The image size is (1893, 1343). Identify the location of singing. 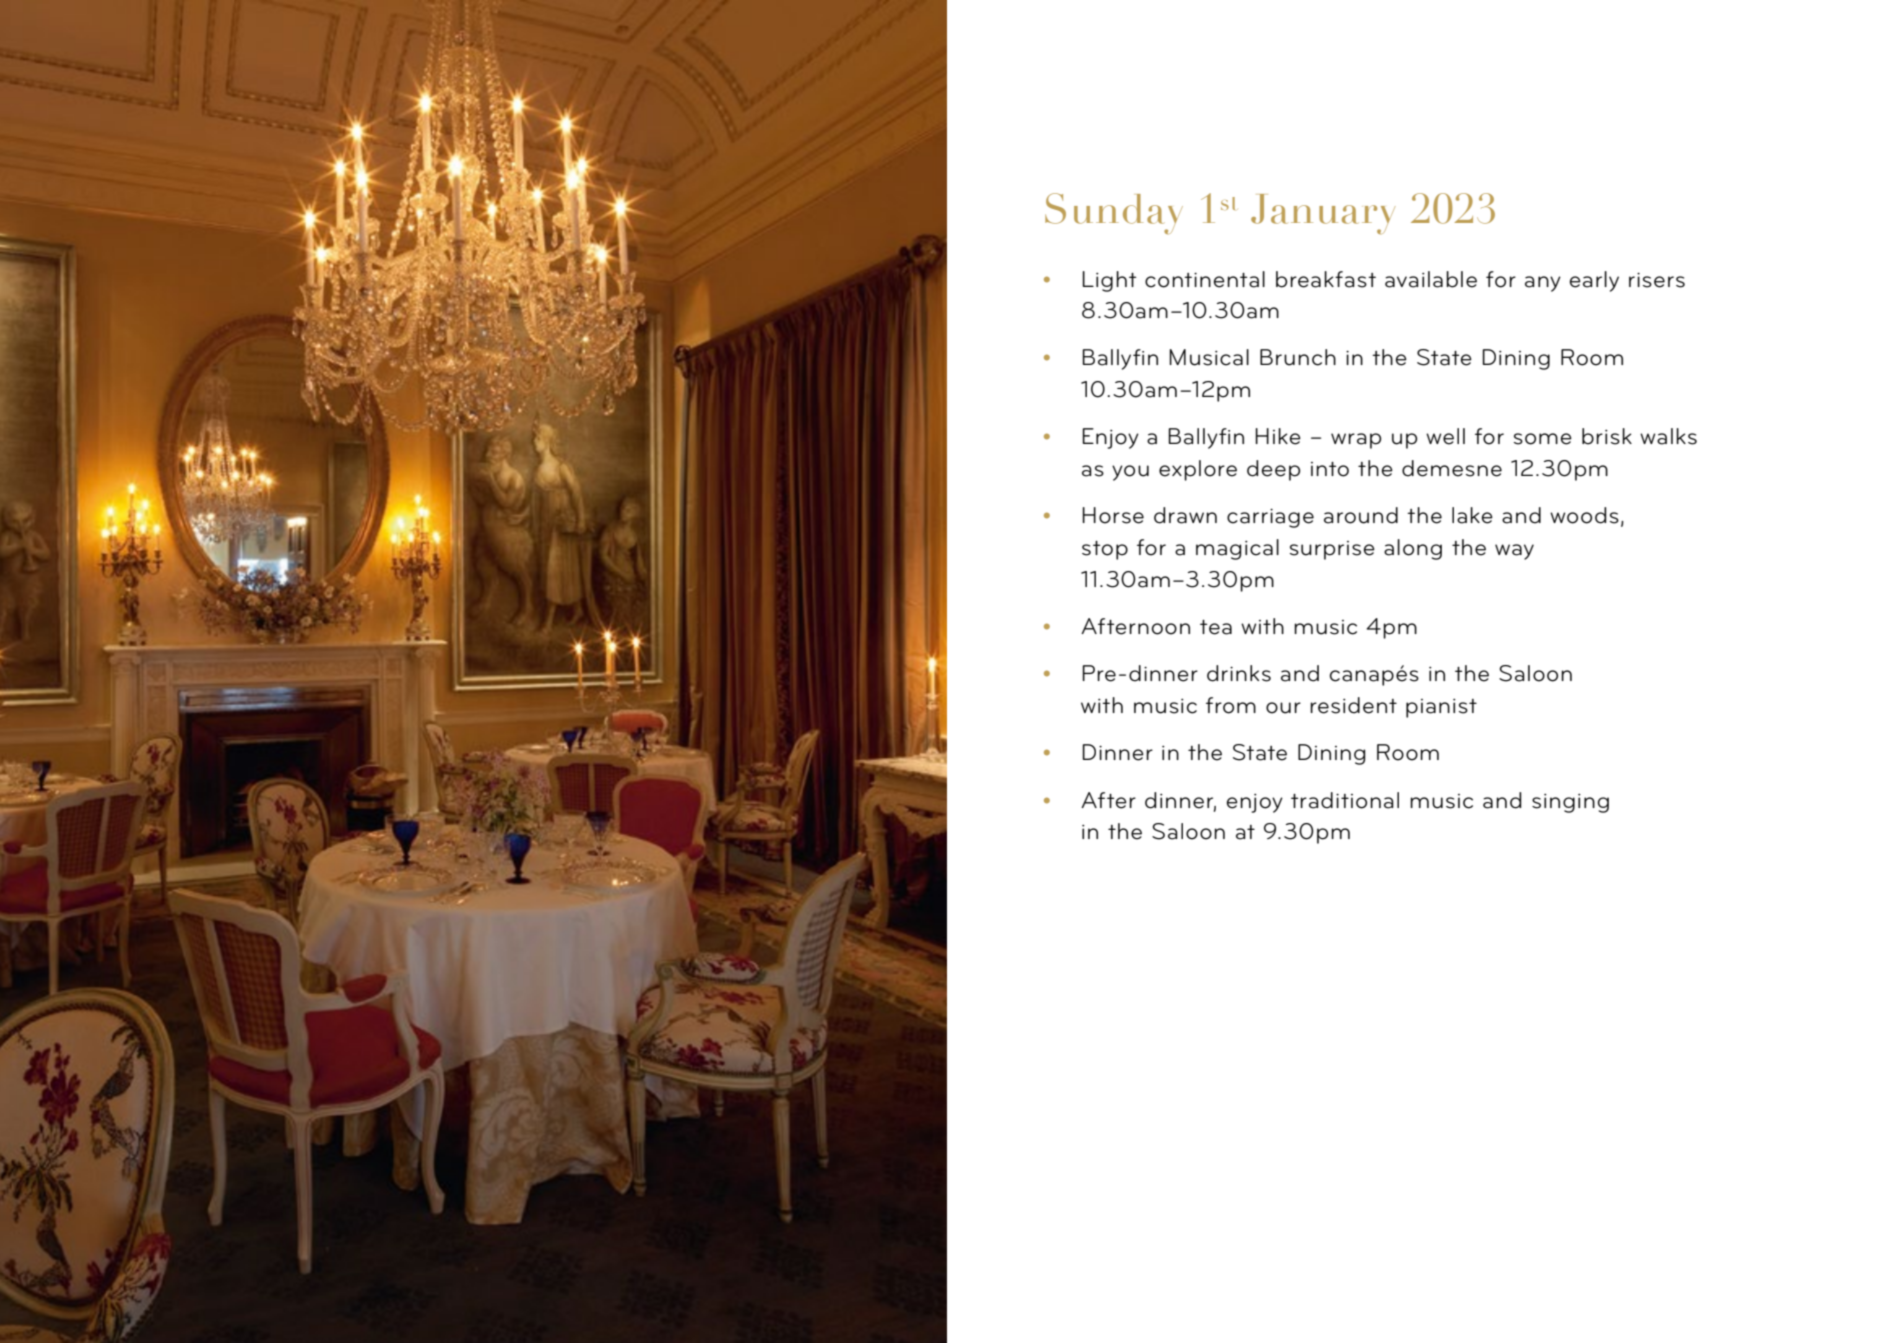
(1570, 803).
